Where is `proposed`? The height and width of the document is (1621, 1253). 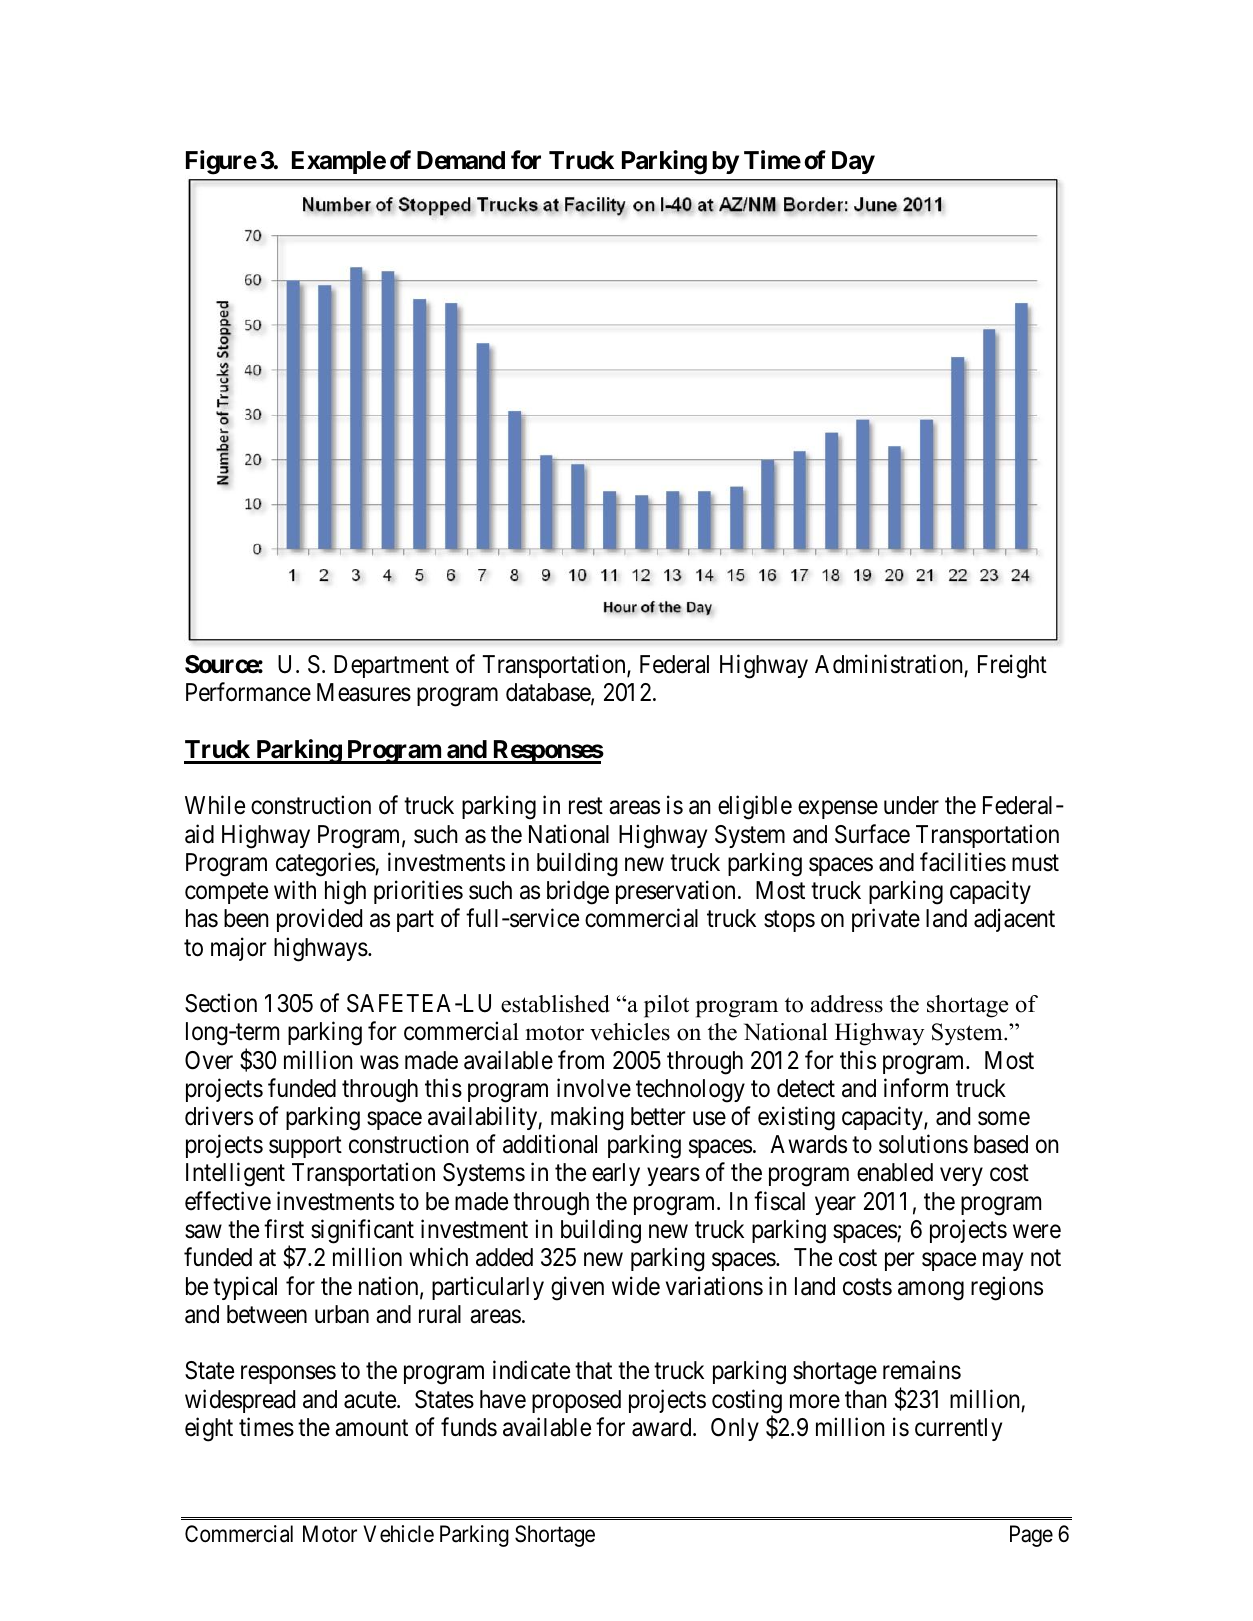 proposed is located at coordinates (576, 1401).
